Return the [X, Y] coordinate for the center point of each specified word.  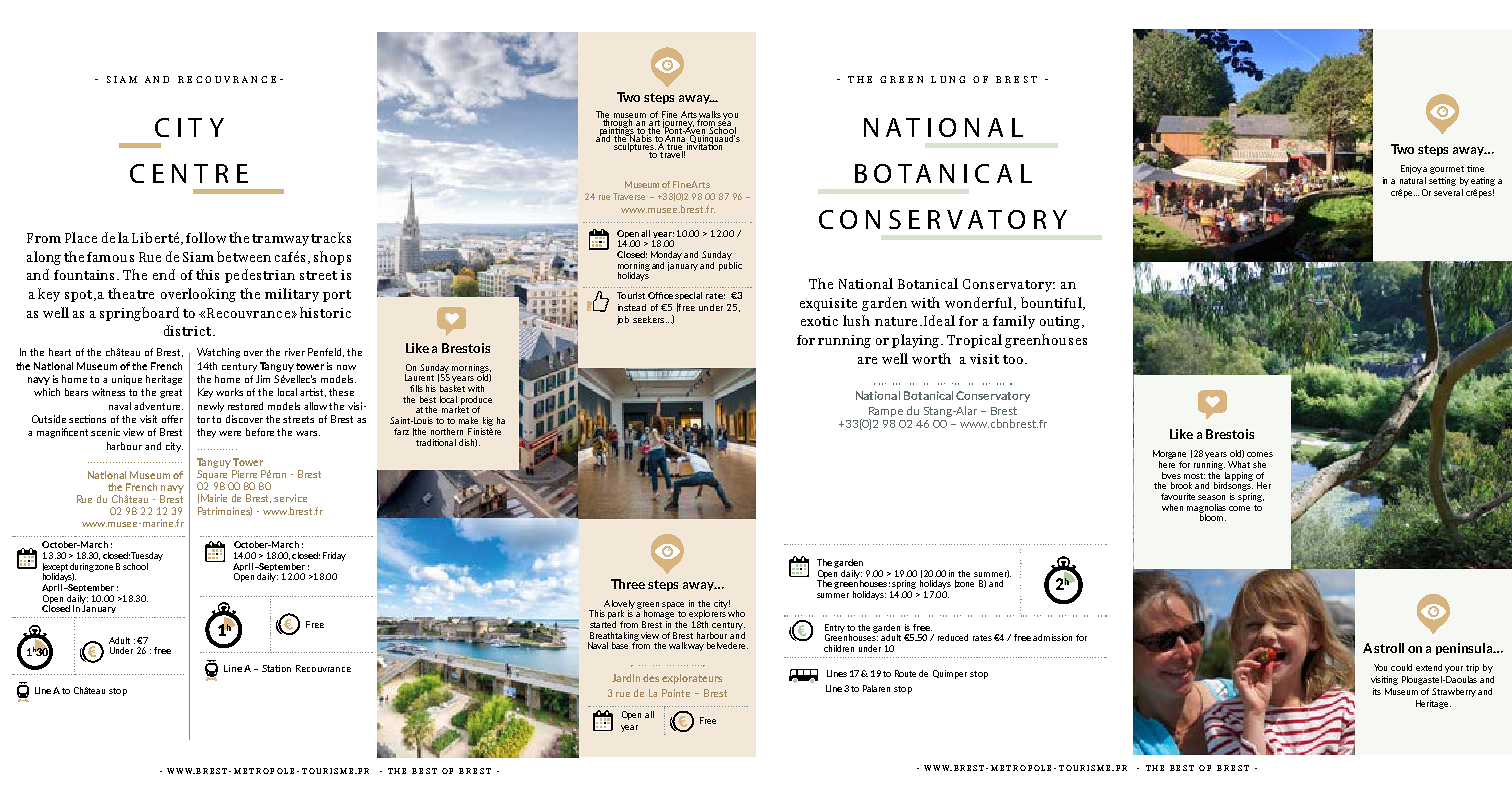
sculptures [635, 147]
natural [1413, 180]
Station [276, 668]
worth [931, 358]
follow [206, 237]
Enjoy [1411, 169]
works [229, 392]
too [1013, 359]
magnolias [1206, 509]
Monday [666, 255]
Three [628, 584]
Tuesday [147, 556]
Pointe [676, 693]
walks [710, 115]
